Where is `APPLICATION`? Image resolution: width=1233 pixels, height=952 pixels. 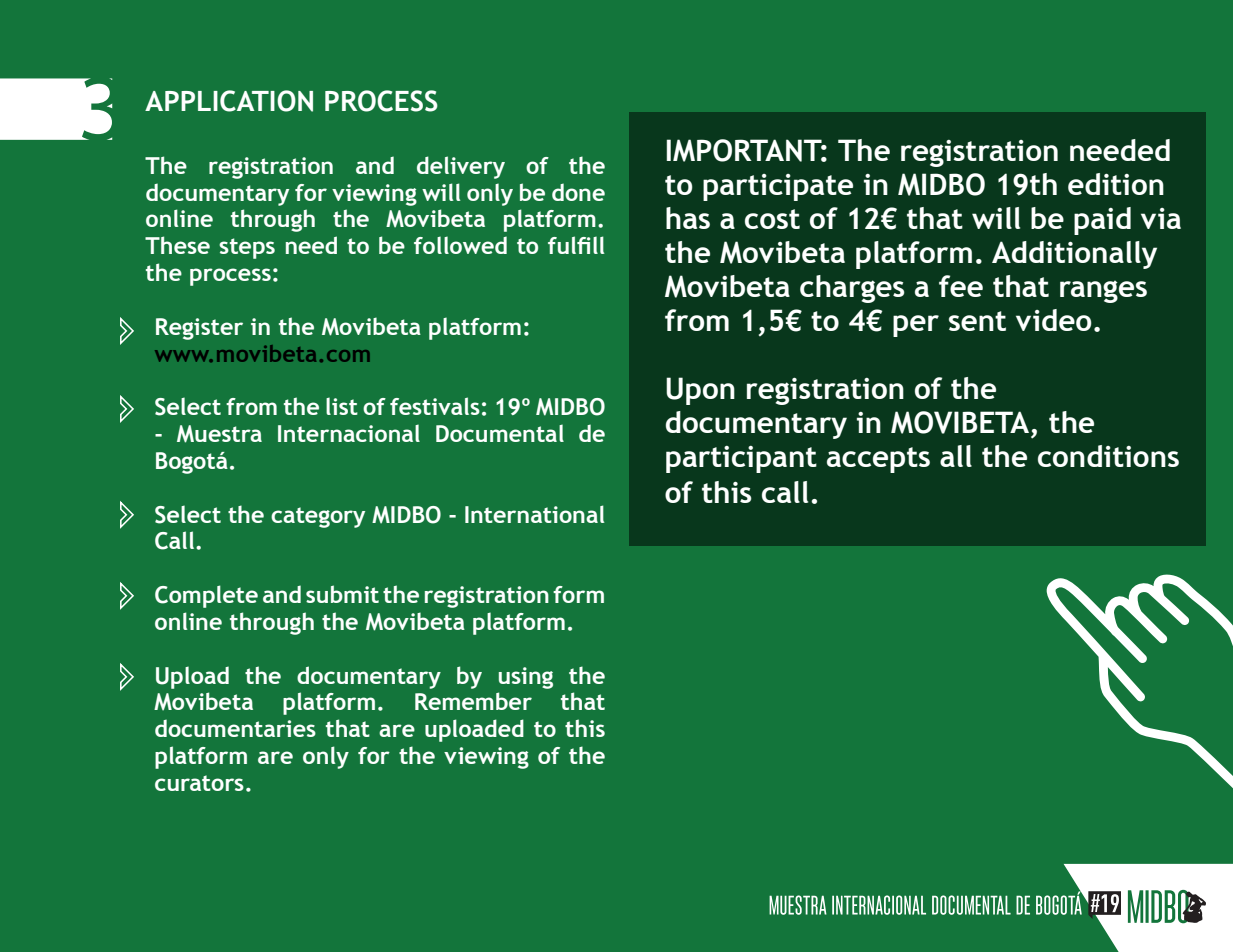 APPLICATION is located at coordinates (229, 101).
